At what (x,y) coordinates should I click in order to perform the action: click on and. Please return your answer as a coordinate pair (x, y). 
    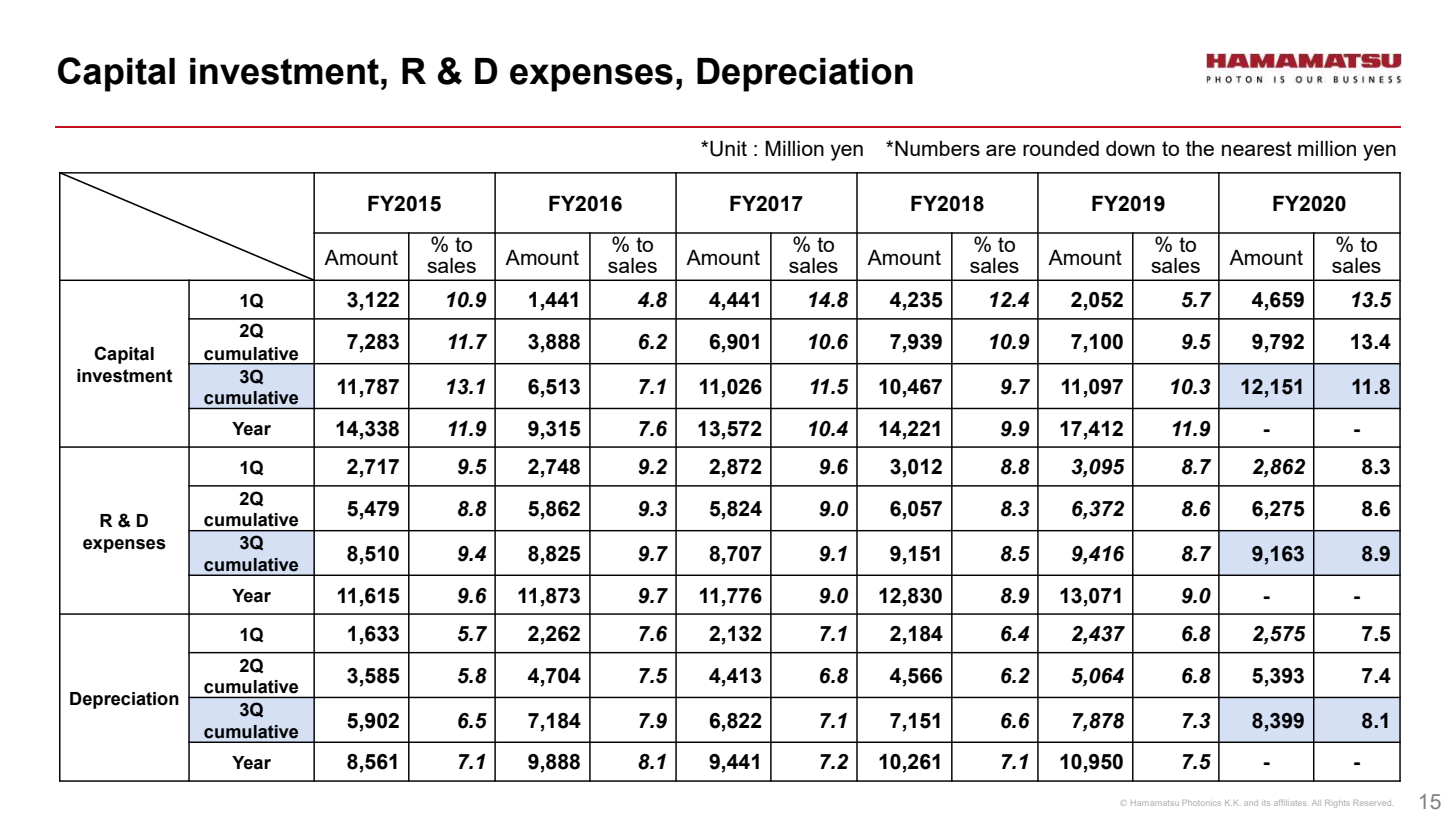
    Looking at the image, I should click on (1251, 803).
